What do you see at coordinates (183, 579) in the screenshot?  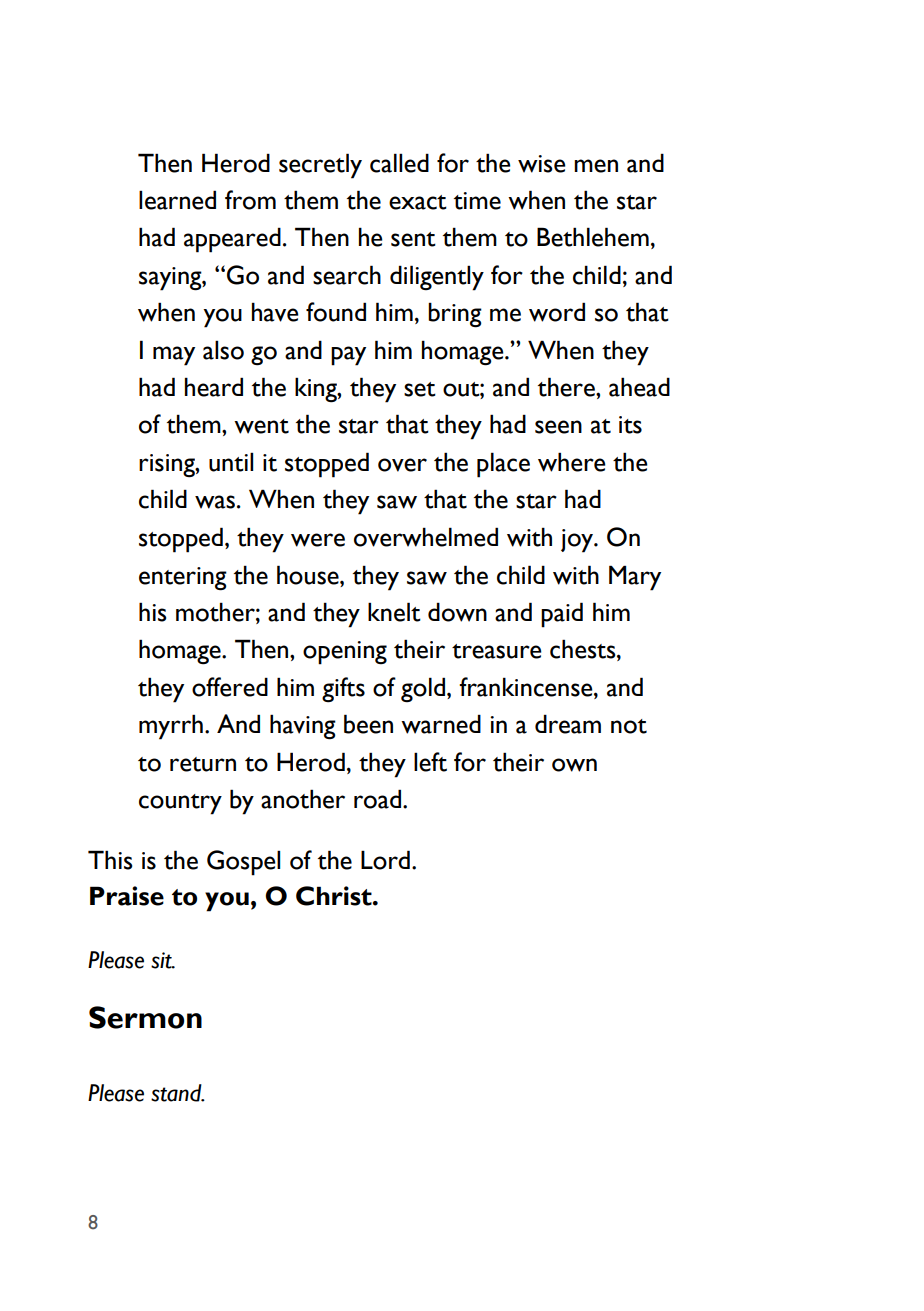 I see `entering` at bounding box center [183, 579].
